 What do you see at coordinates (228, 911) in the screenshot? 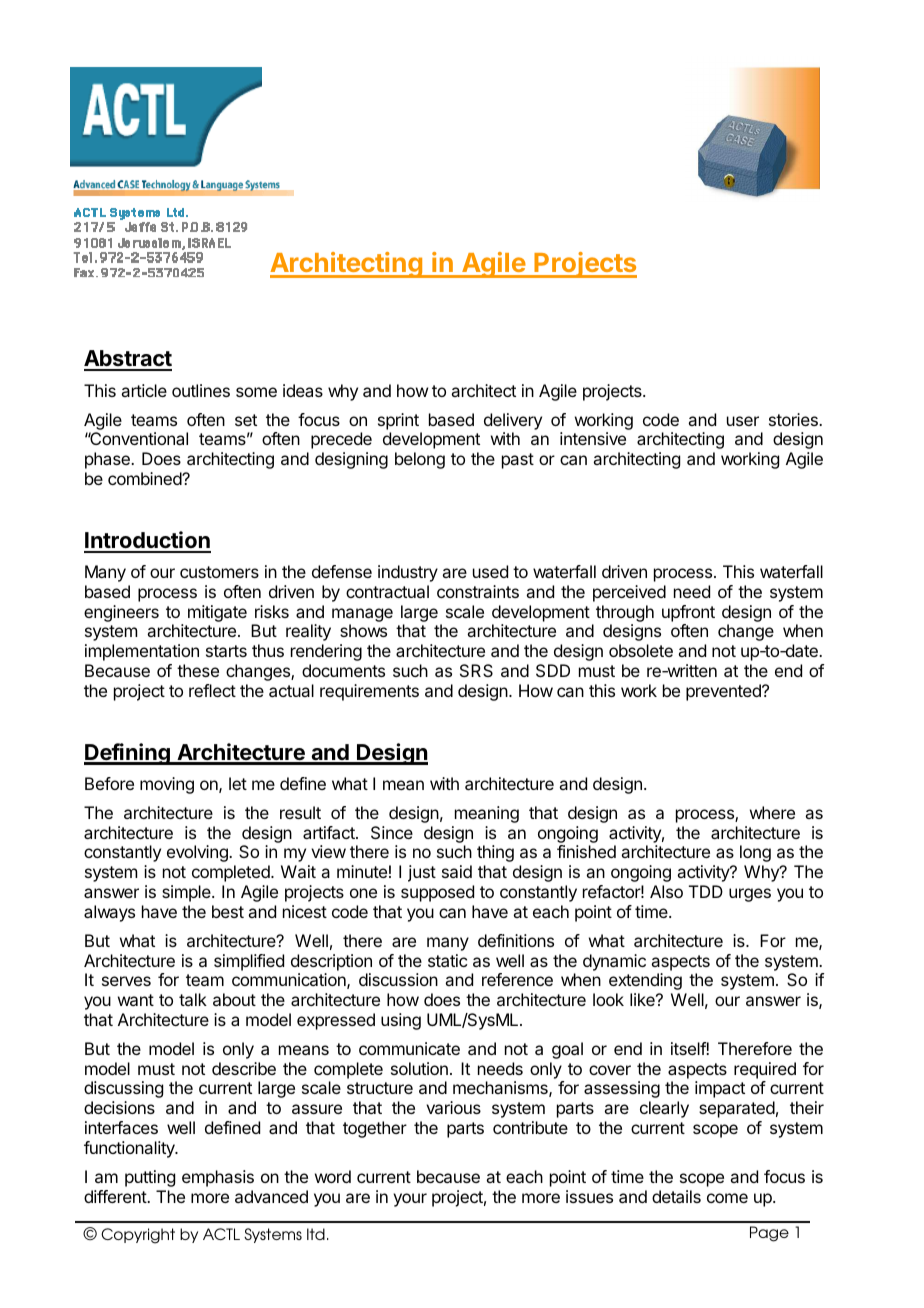
I see `best` at bounding box center [228, 911].
